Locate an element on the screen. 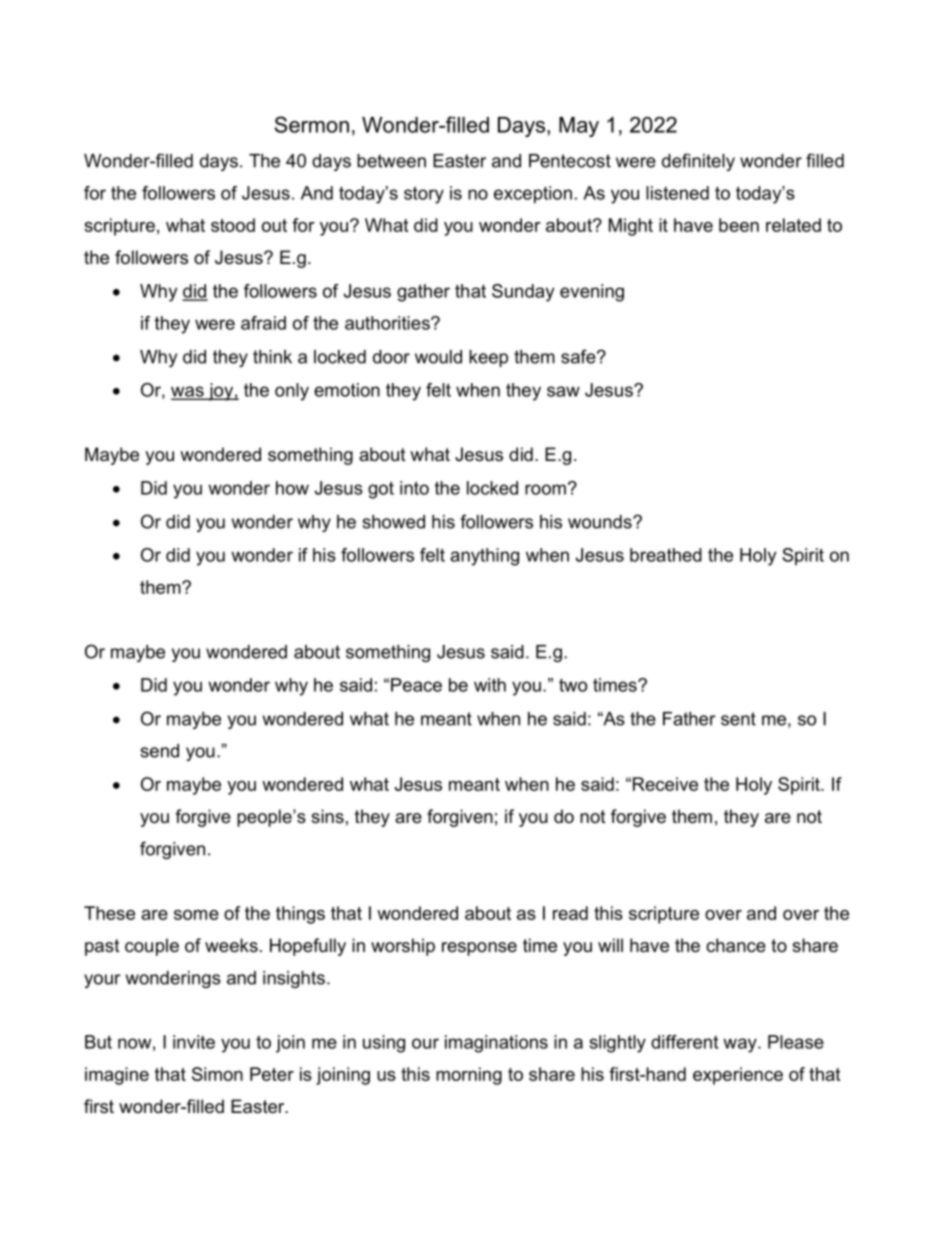 The height and width of the screenshot is (1233, 952). Father is located at coordinates (689, 719).
